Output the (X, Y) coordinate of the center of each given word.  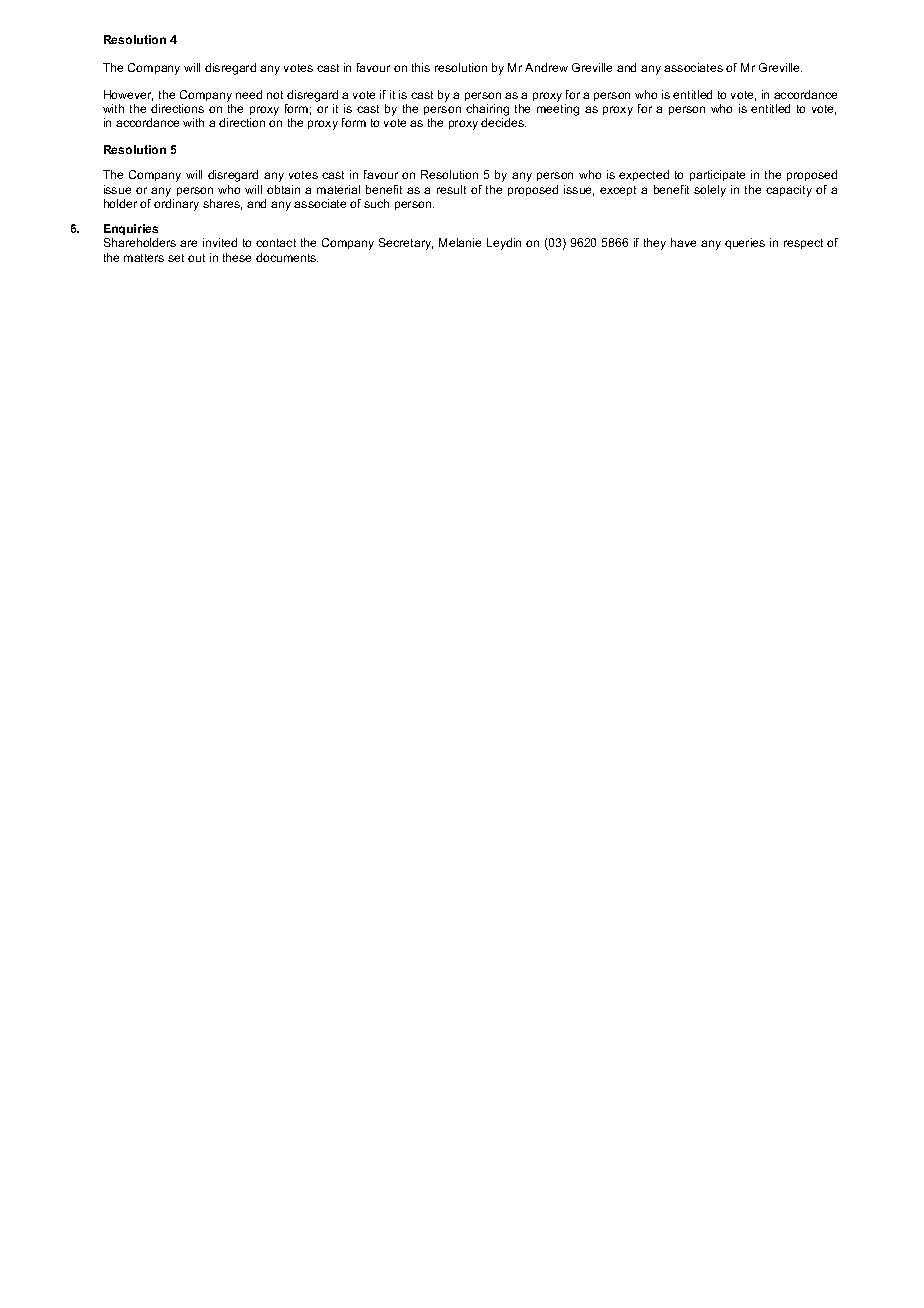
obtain (283, 189)
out (196, 258)
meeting (558, 110)
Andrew (546, 67)
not (275, 95)
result (451, 189)
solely (710, 191)
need (249, 94)
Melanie (460, 242)
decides (503, 122)
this (421, 67)
